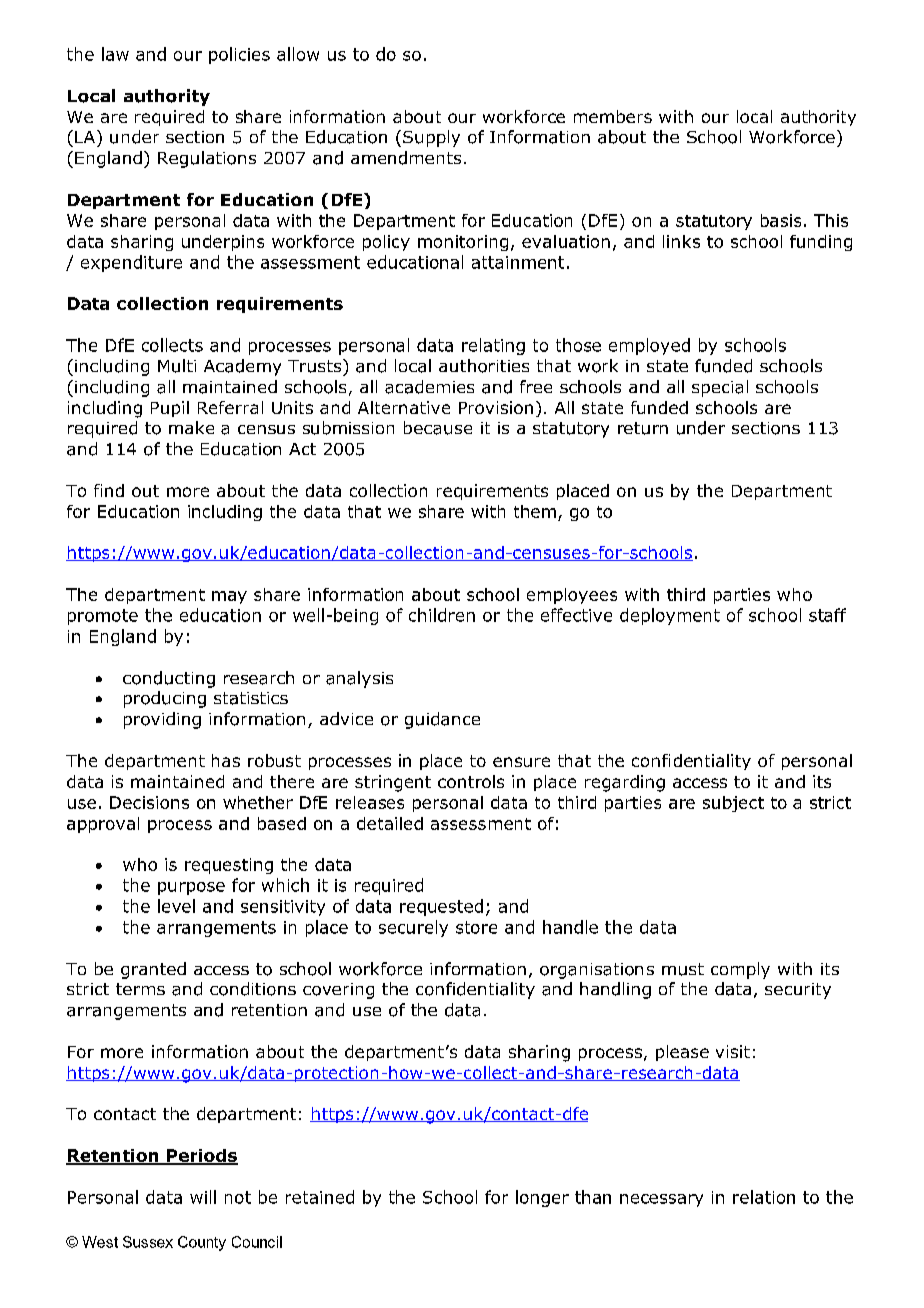 This screenshot has width=924, height=1308. What do you see at coordinates (191, 427) in the screenshot?
I see `make` at bounding box center [191, 427].
